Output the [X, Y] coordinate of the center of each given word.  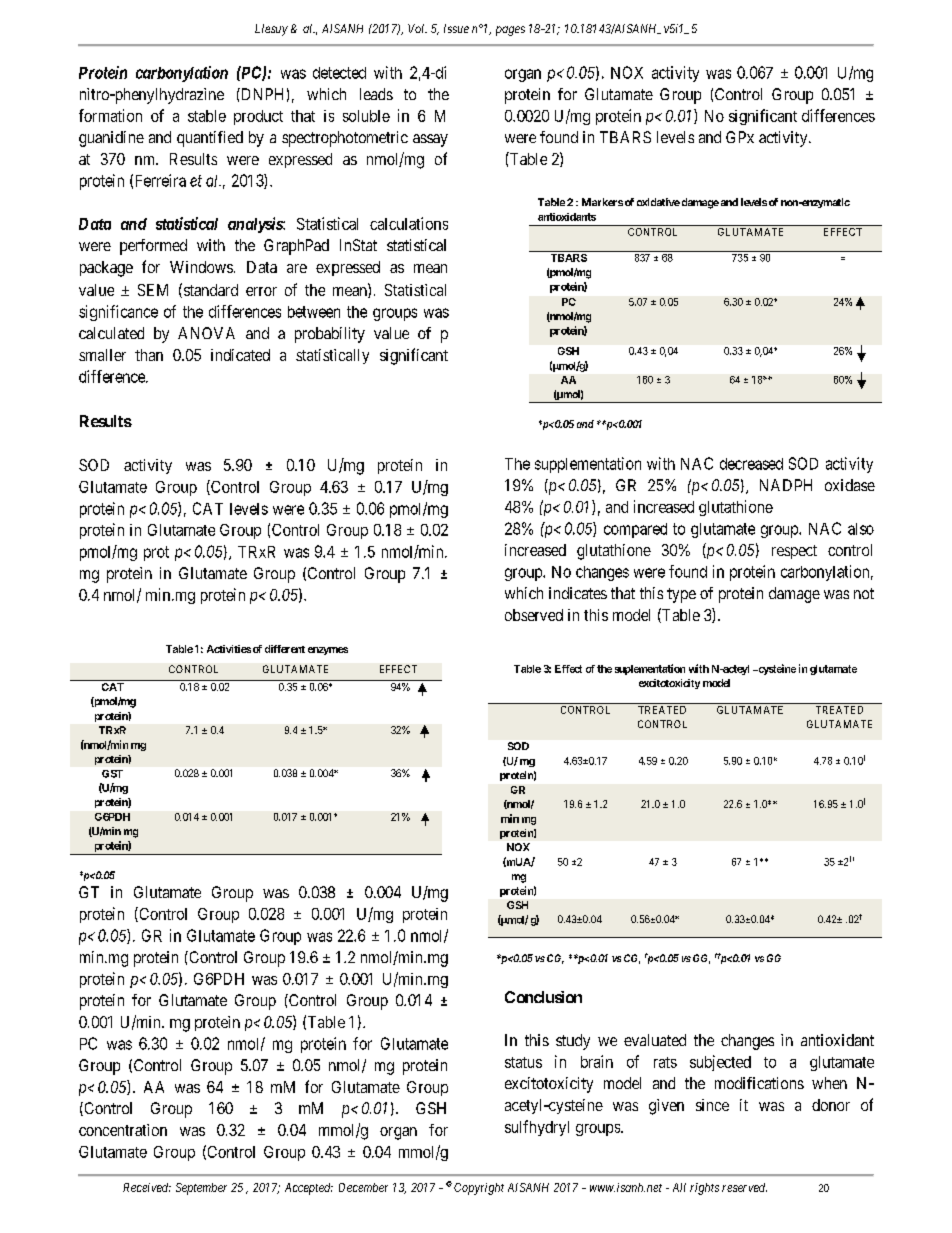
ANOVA [206, 333]
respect [794, 552]
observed [534, 615]
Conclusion [543, 997]
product [258, 117]
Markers [602, 202]
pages [510, 31]
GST [112, 774]
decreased [751, 464]
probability [330, 335]
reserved [744, 1187]
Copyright [479, 1189]
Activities [229, 649]
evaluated [655, 1040]
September [201, 1189]
